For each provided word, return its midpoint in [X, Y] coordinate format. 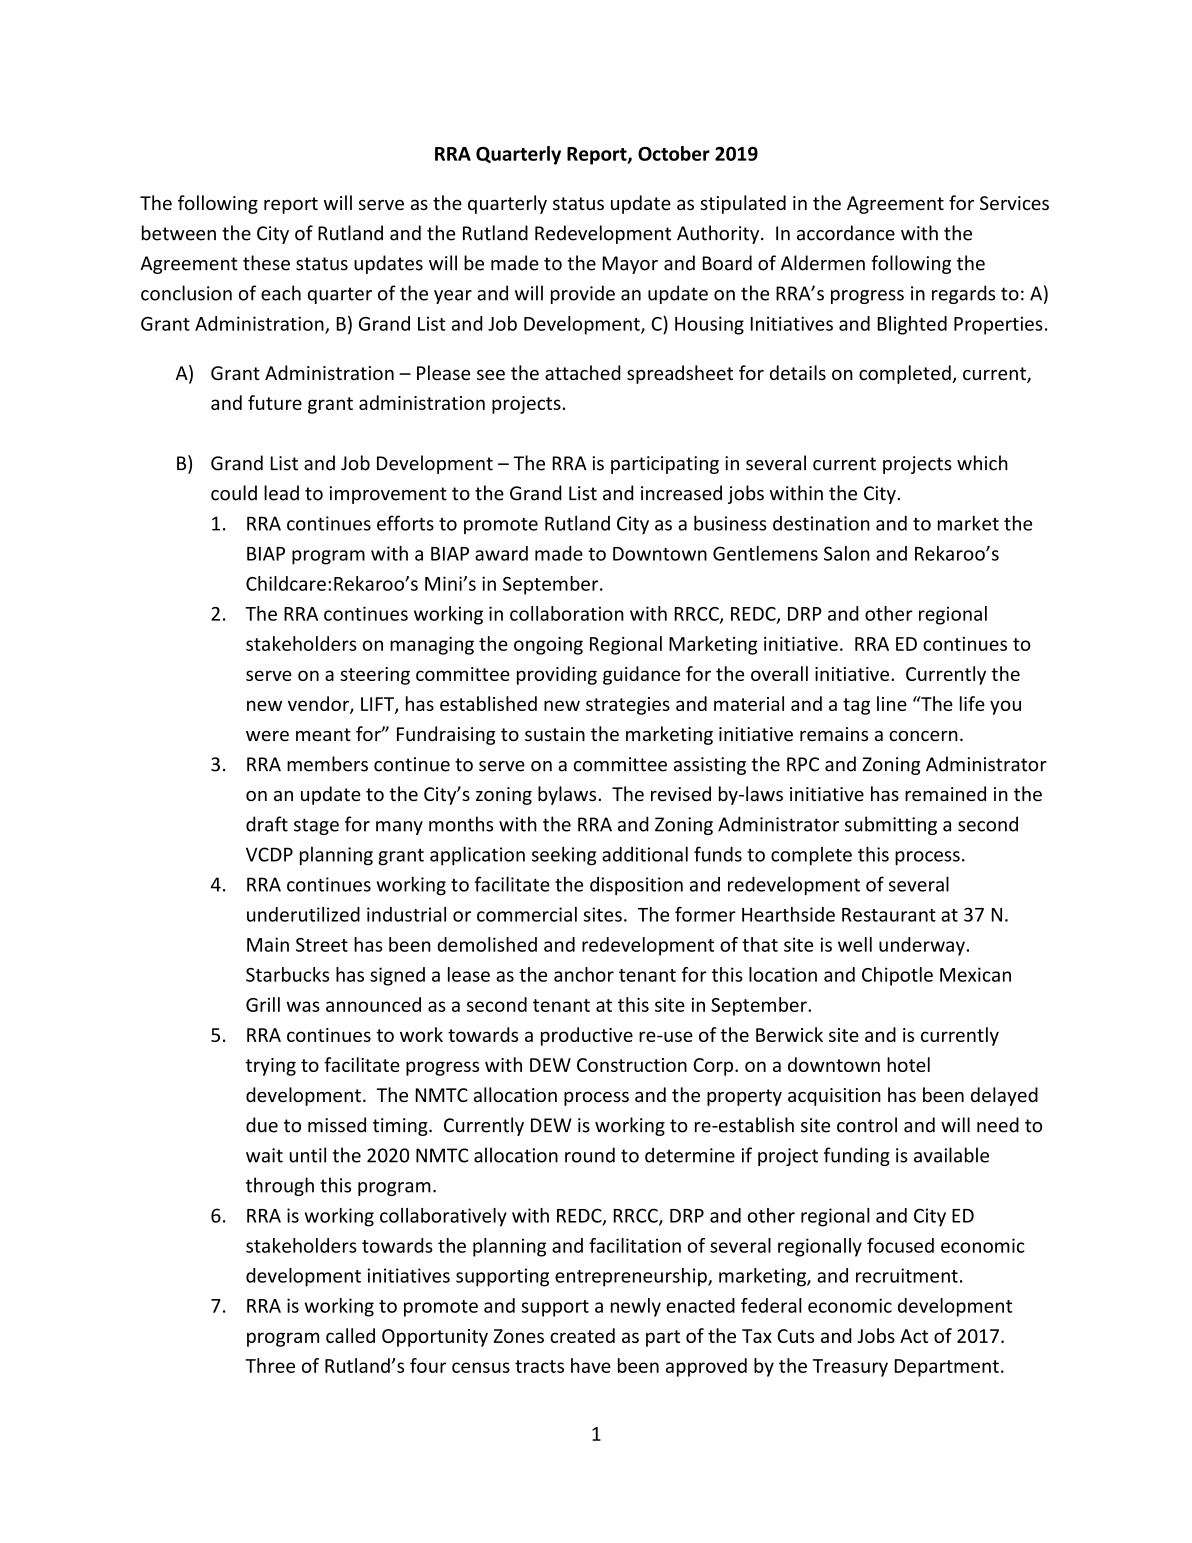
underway [922, 946]
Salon [847, 553]
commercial [527, 914]
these [266, 263]
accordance [846, 233]
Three [270, 1365]
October [674, 153]
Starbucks [287, 974]
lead [281, 493]
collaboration [567, 613]
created [582, 1335]
